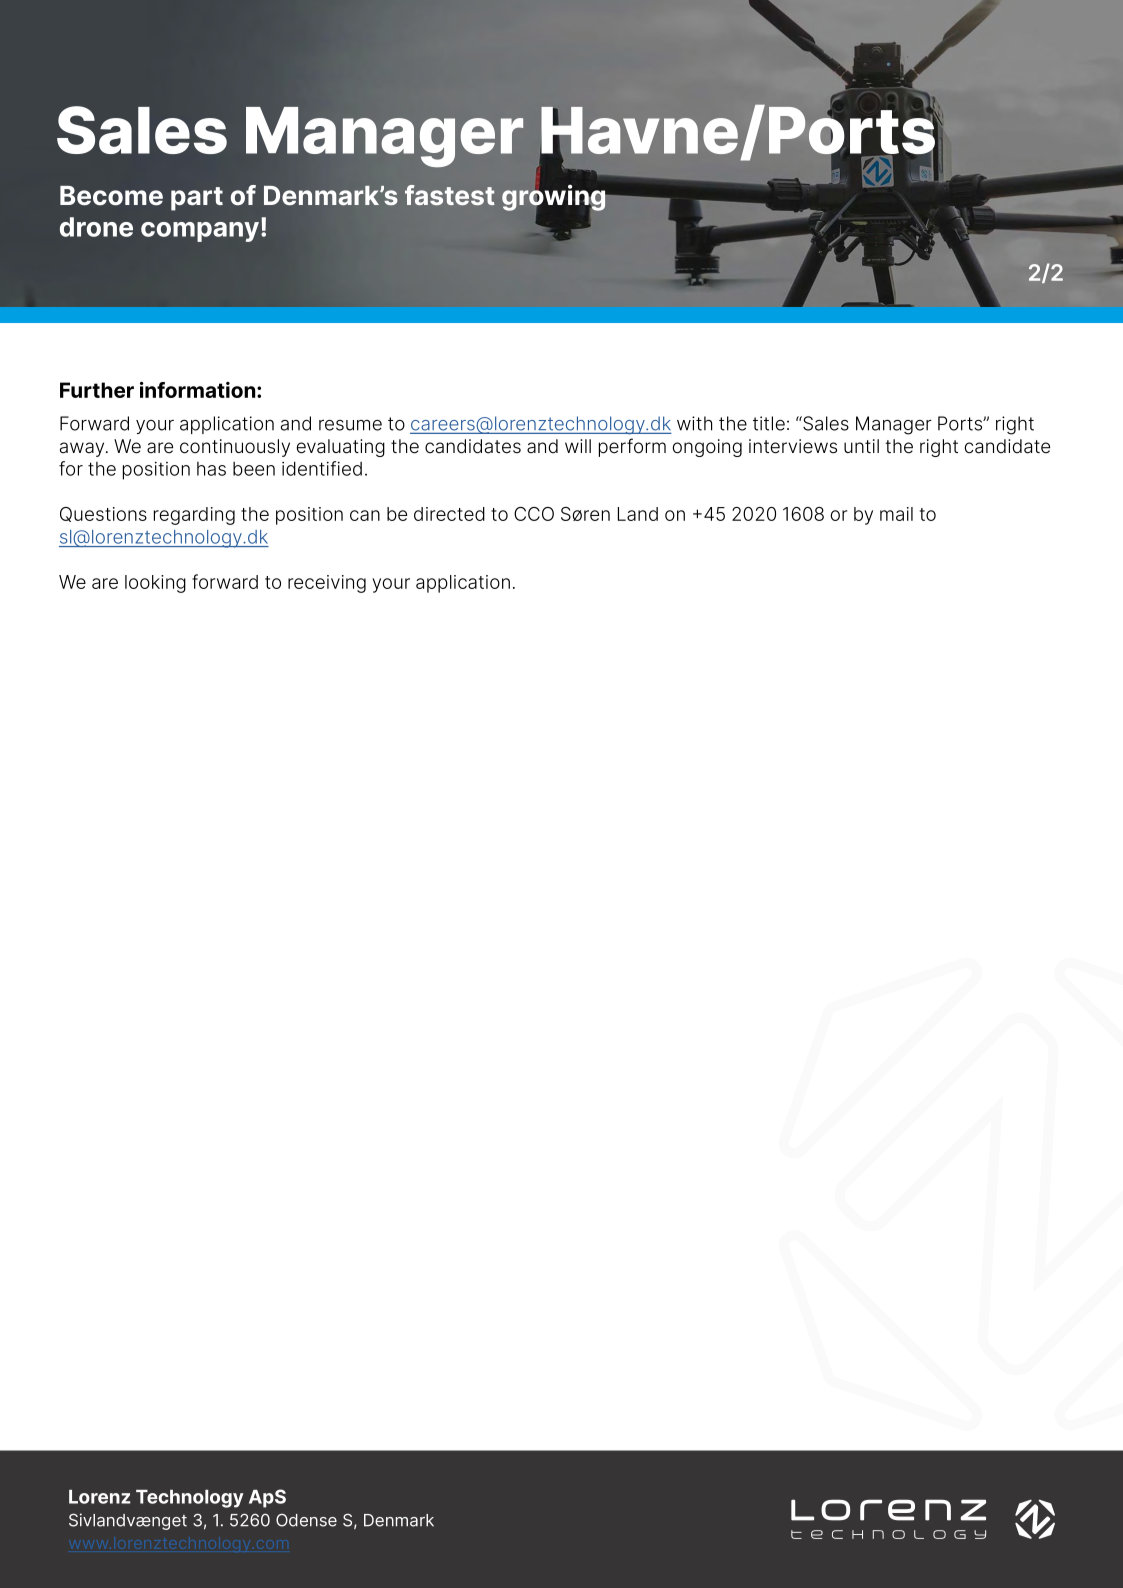 This document has width=1123, height=1588. What do you see at coordinates (97, 390) in the document?
I see `Further` at bounding box center [97, 390].
